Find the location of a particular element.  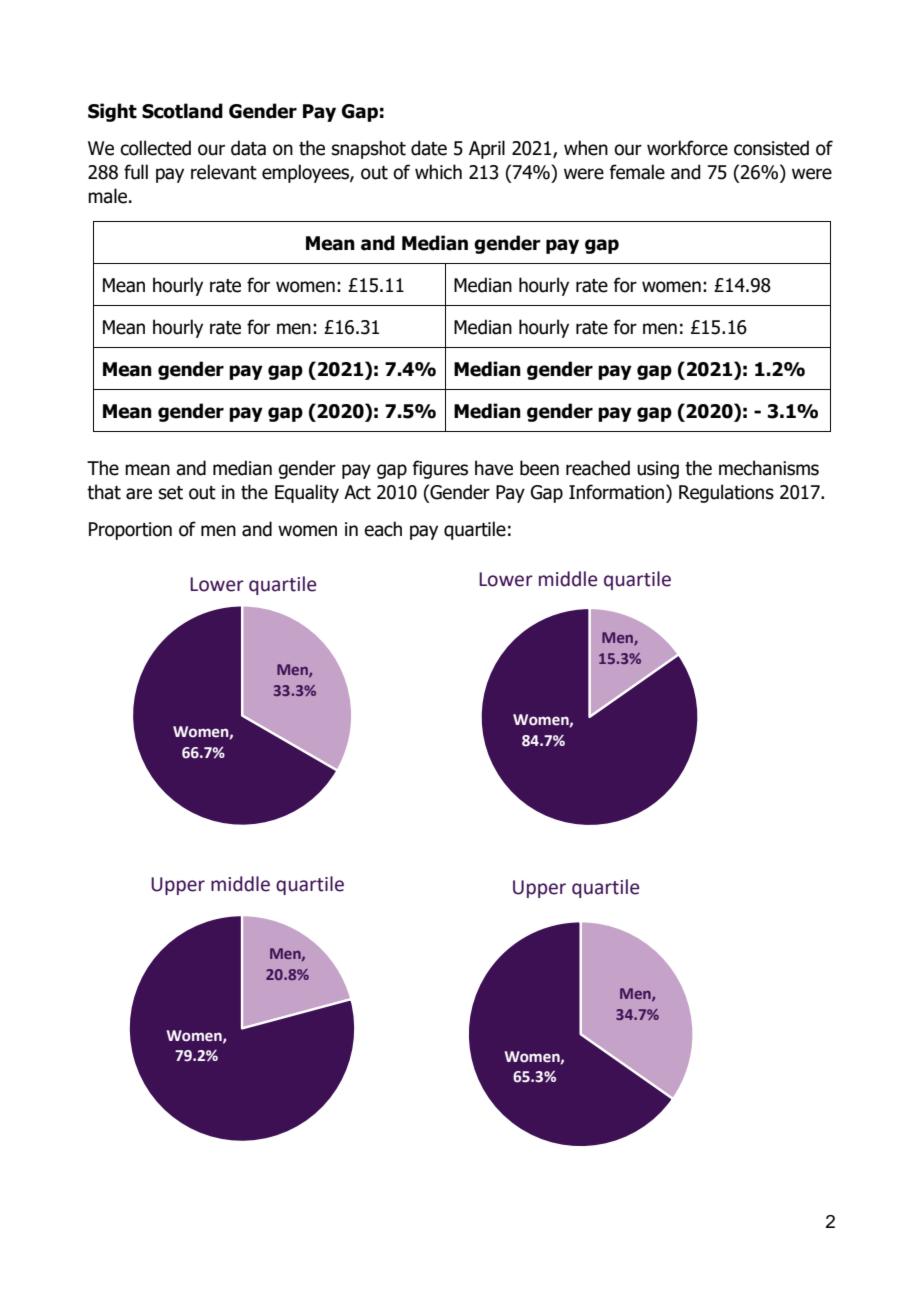

workforce is located at coordinates (687, 148).
